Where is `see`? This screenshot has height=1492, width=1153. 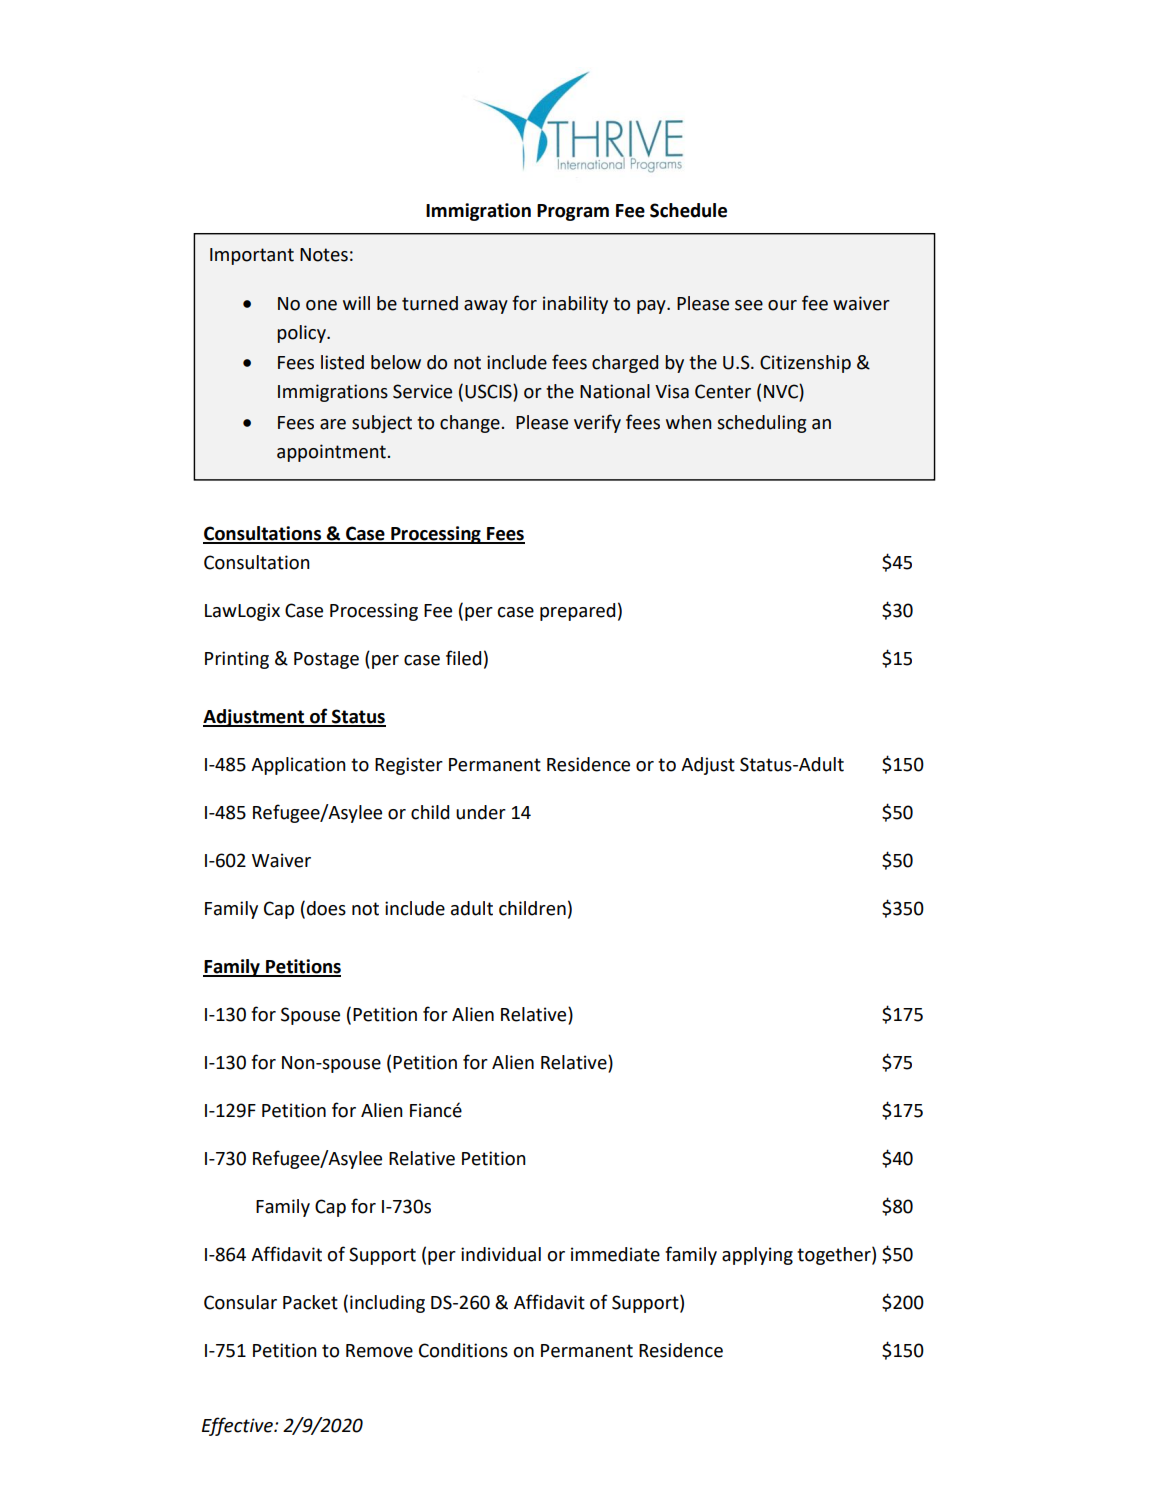
see is located at coordinates (749, 305).
